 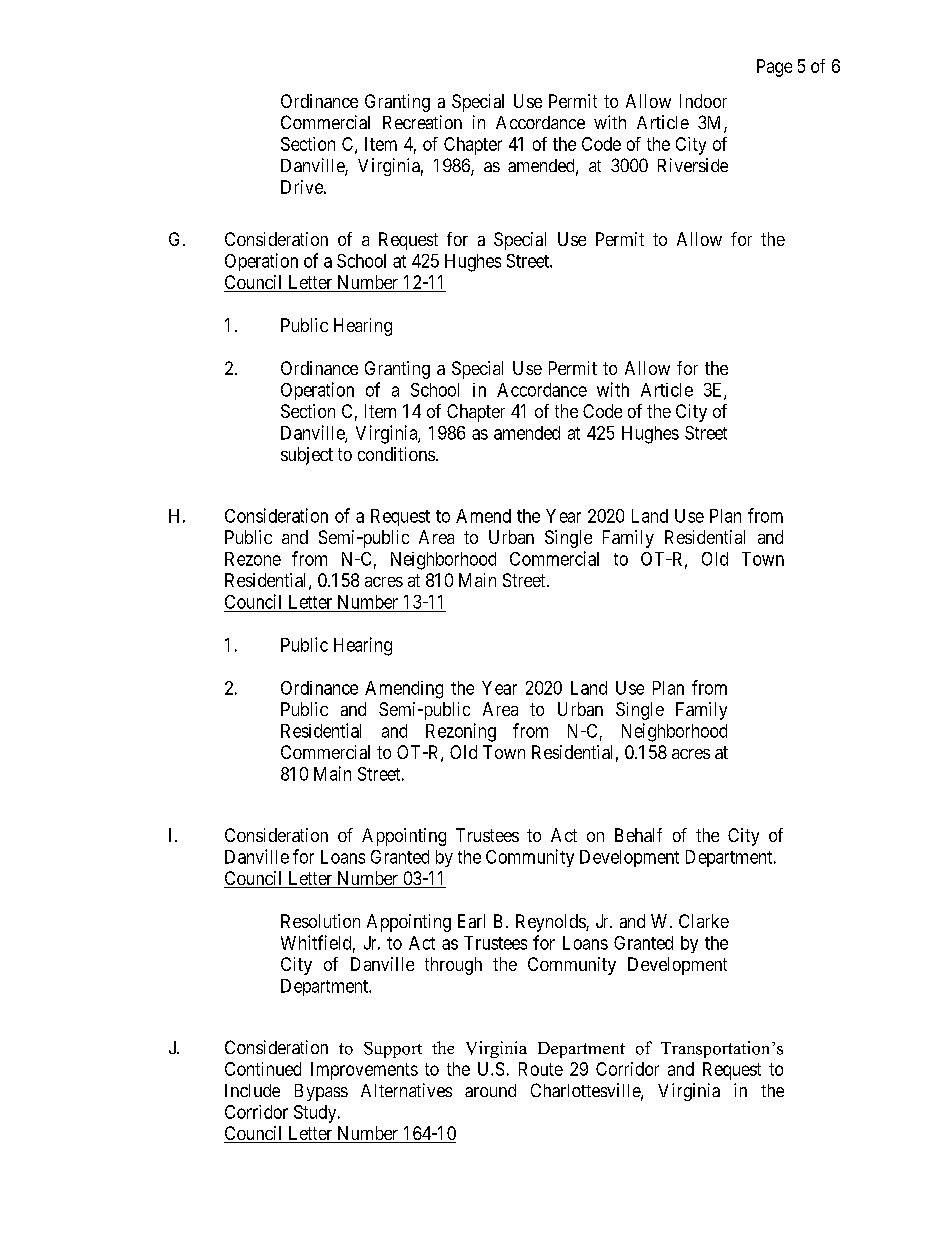 What do you see at coordinates (422, 122) in the screenshot?
I see `Recreation` at bounding box center [422, 122].
